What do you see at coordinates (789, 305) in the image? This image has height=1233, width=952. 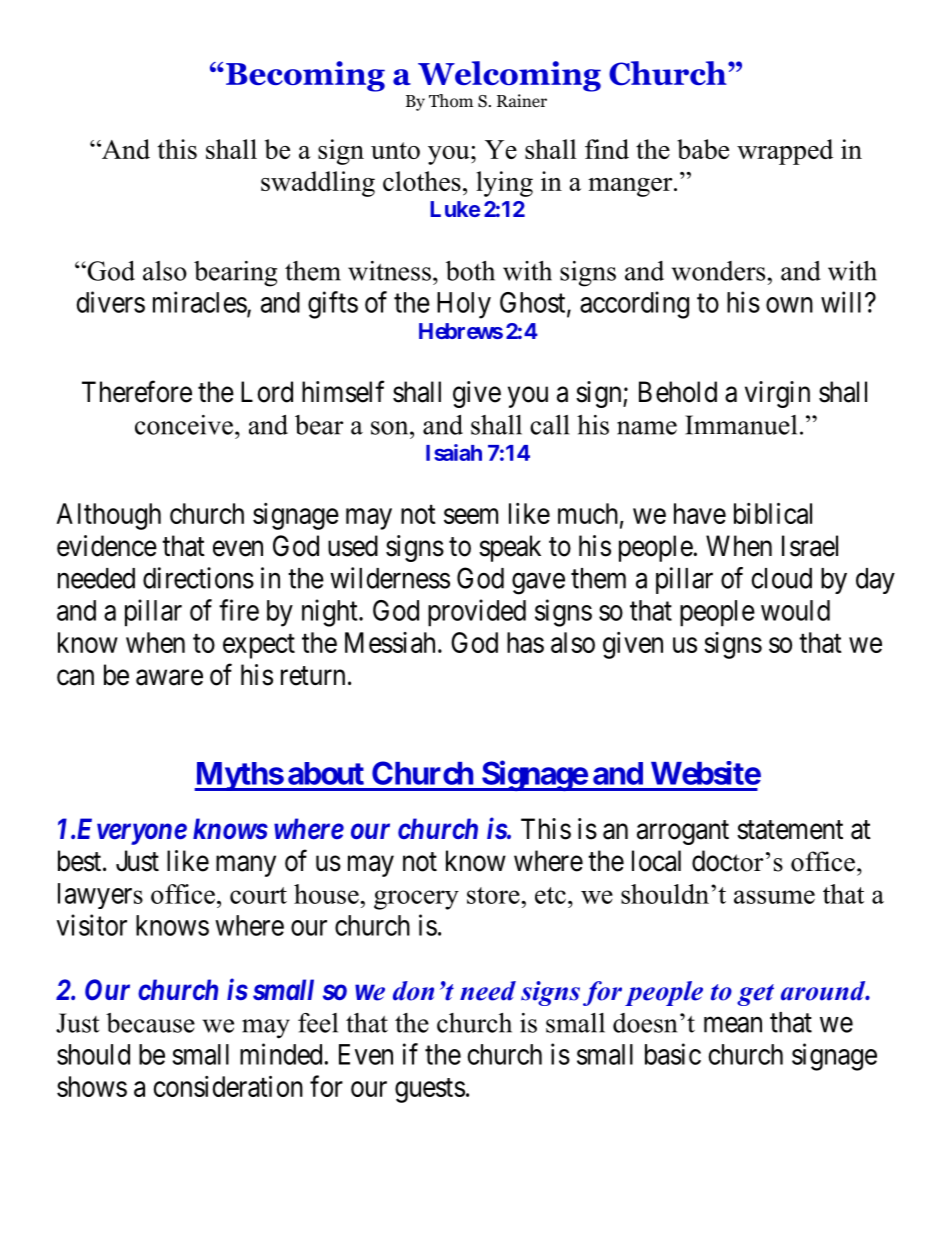 I see `own` at bounding box center [789, 305].
